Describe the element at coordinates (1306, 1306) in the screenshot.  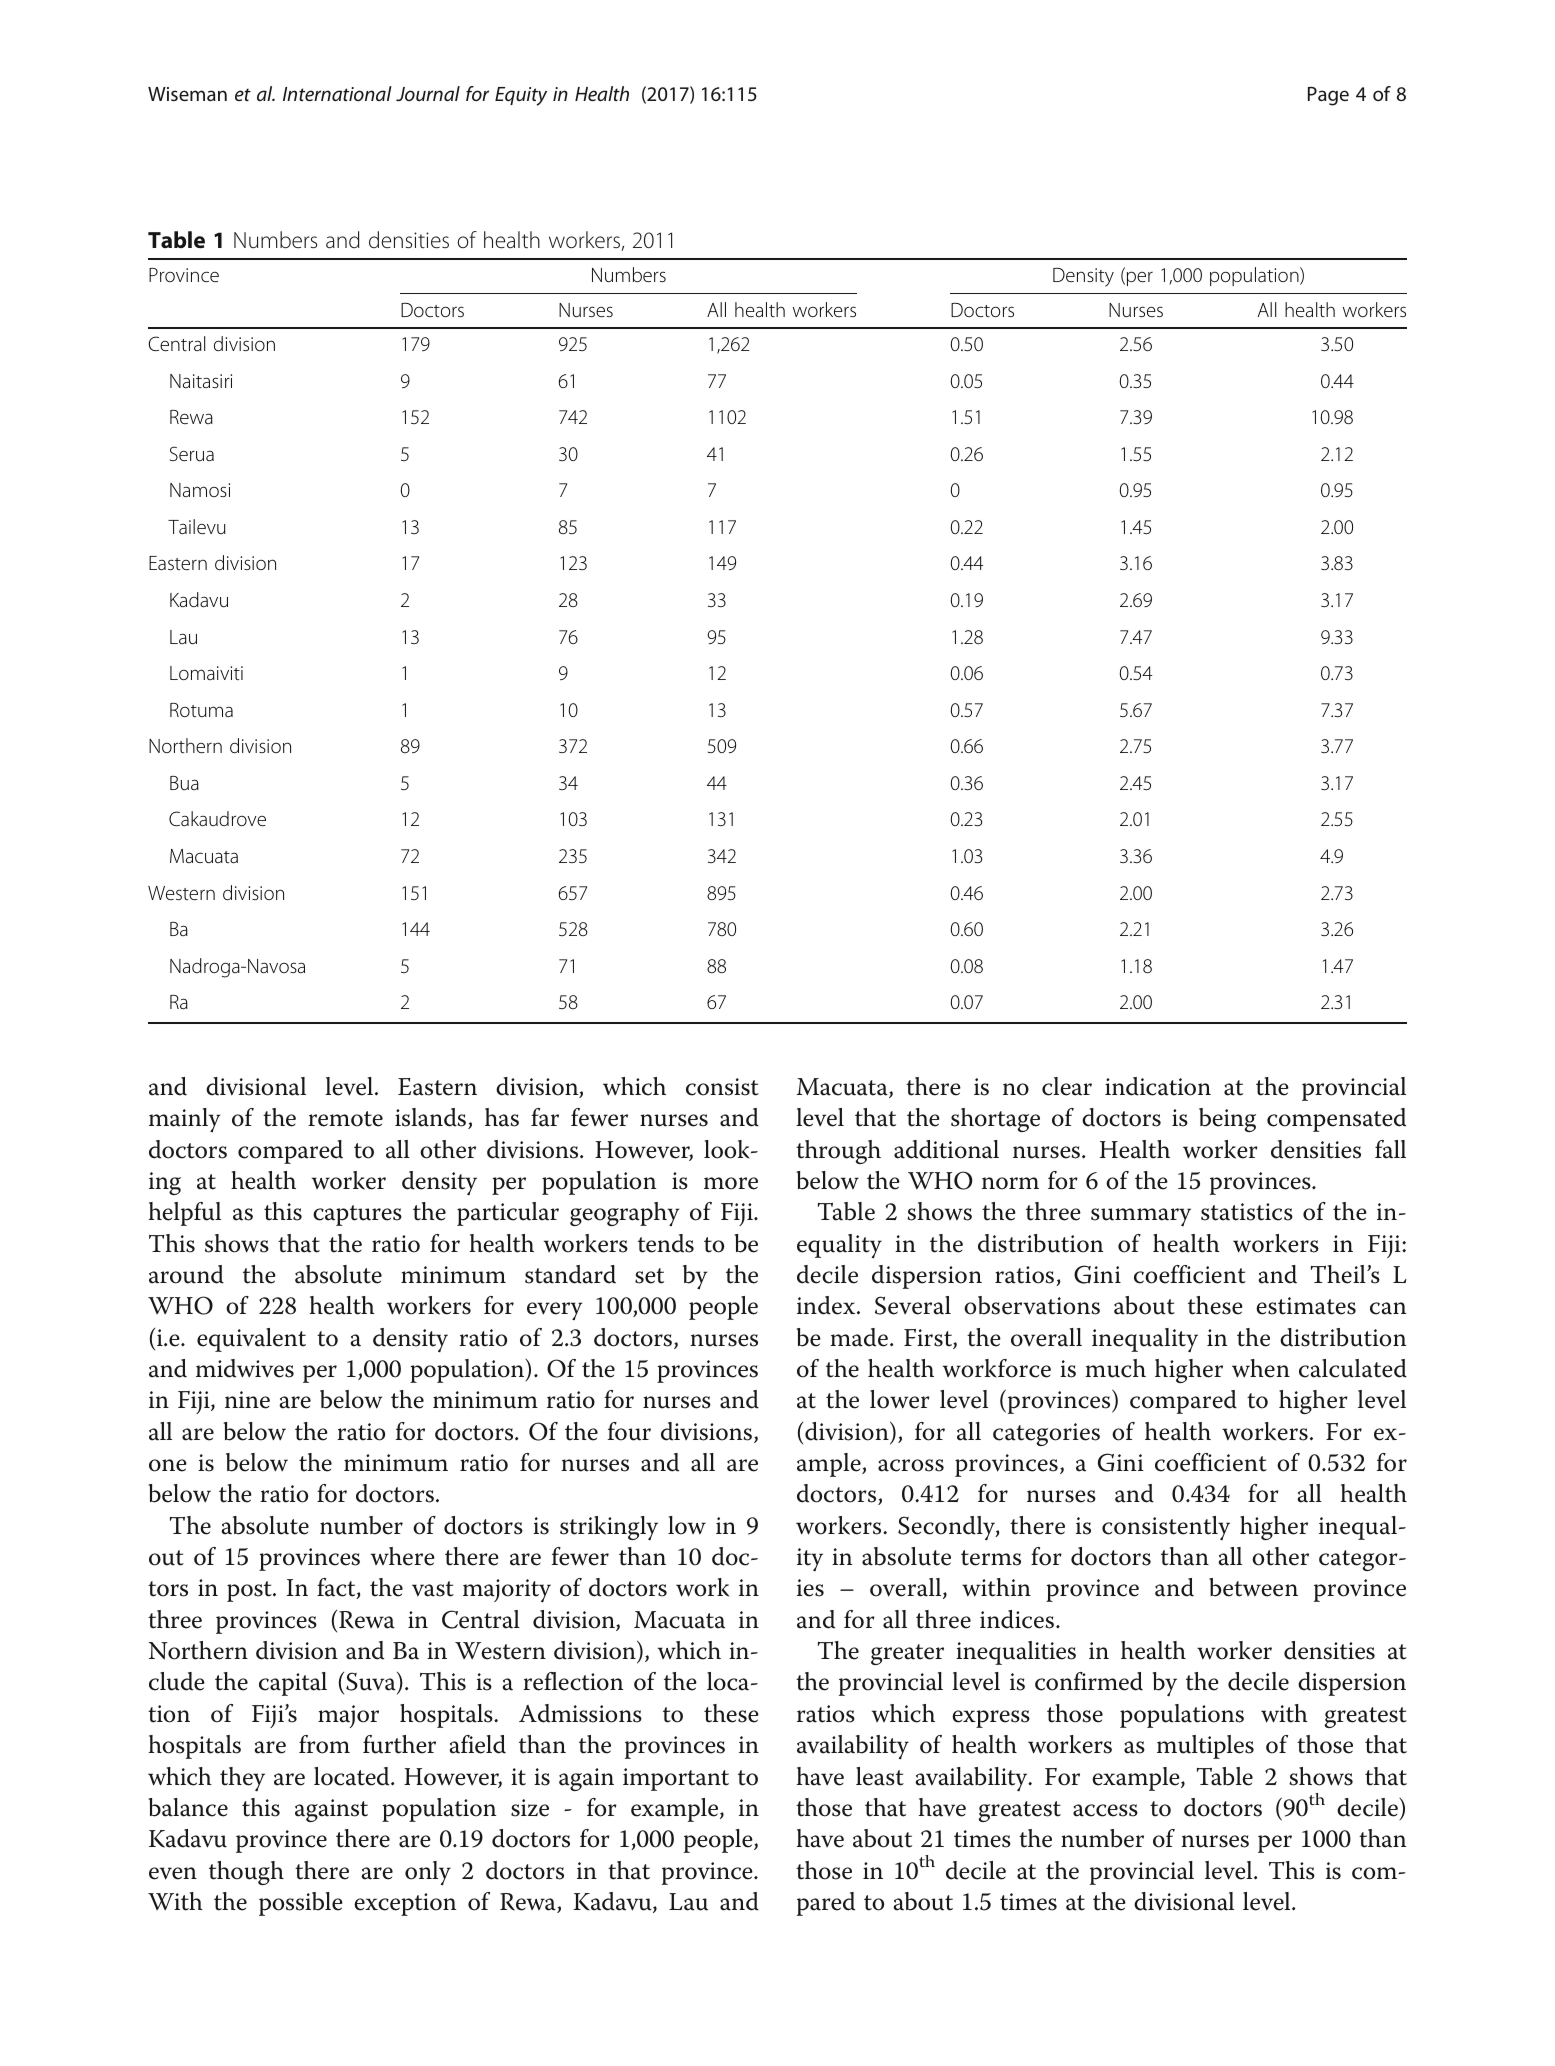
I see `estimates` at that location.
